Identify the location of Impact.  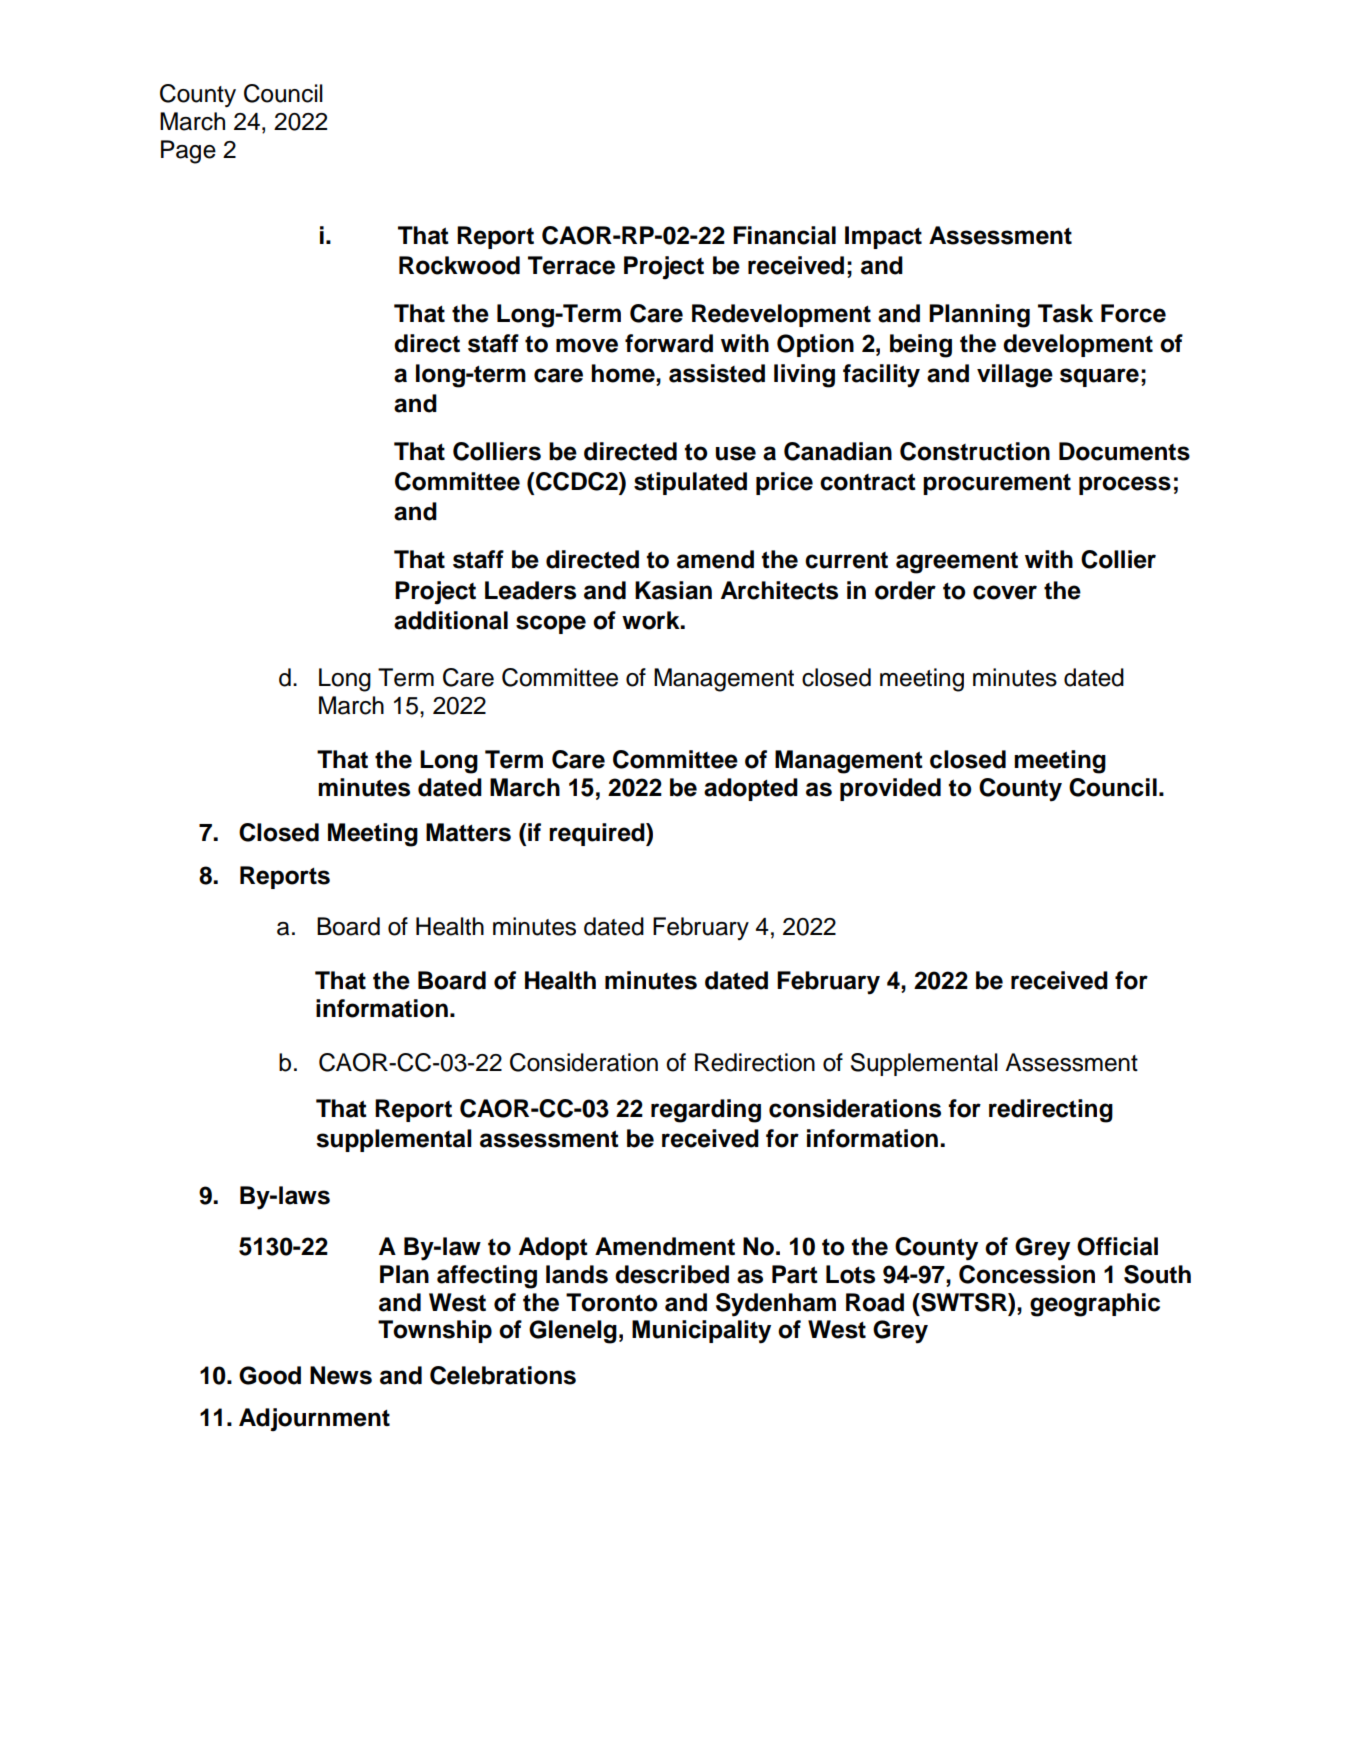
(883, 237).
